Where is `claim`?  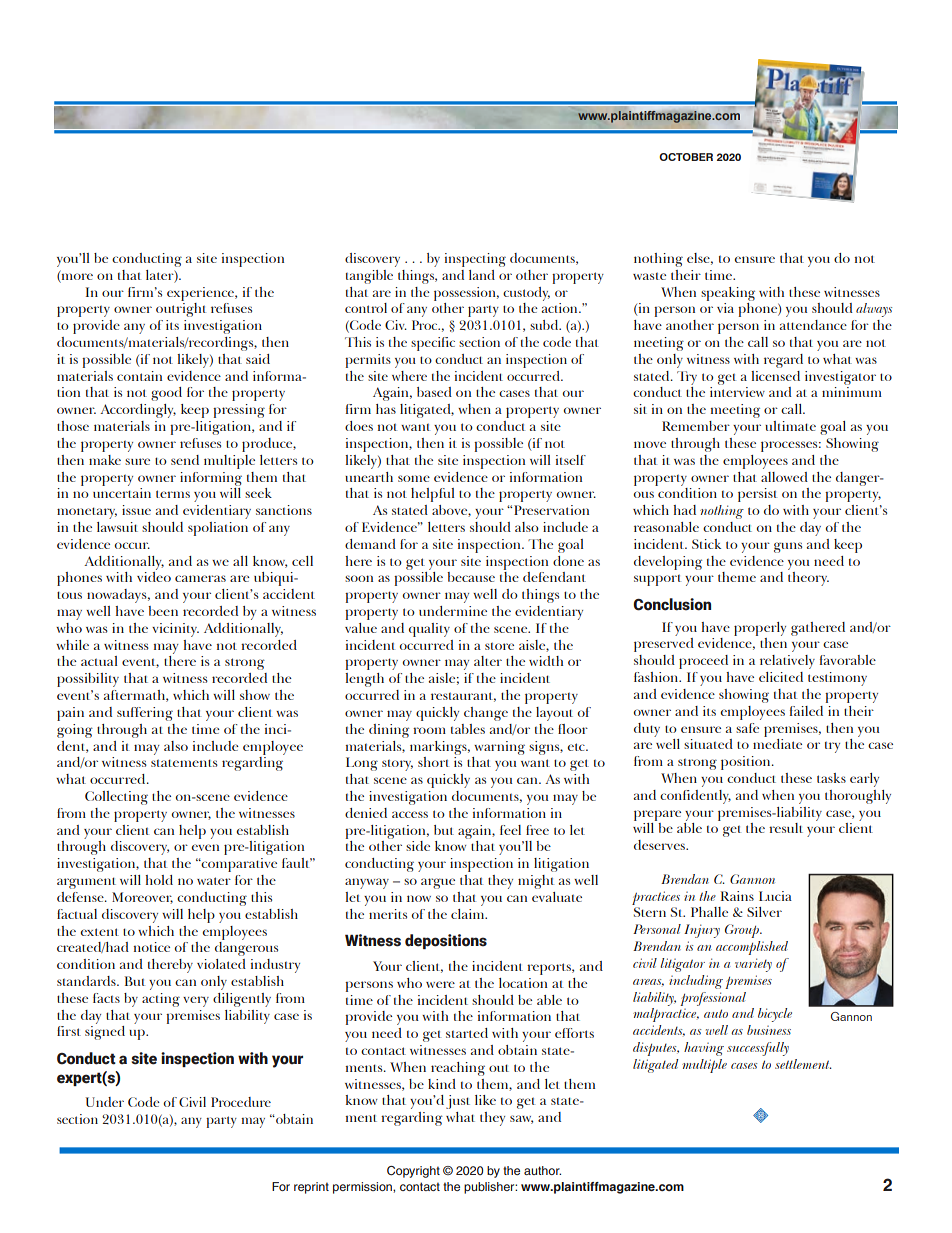
claim is located at coordinates (469, 914).
